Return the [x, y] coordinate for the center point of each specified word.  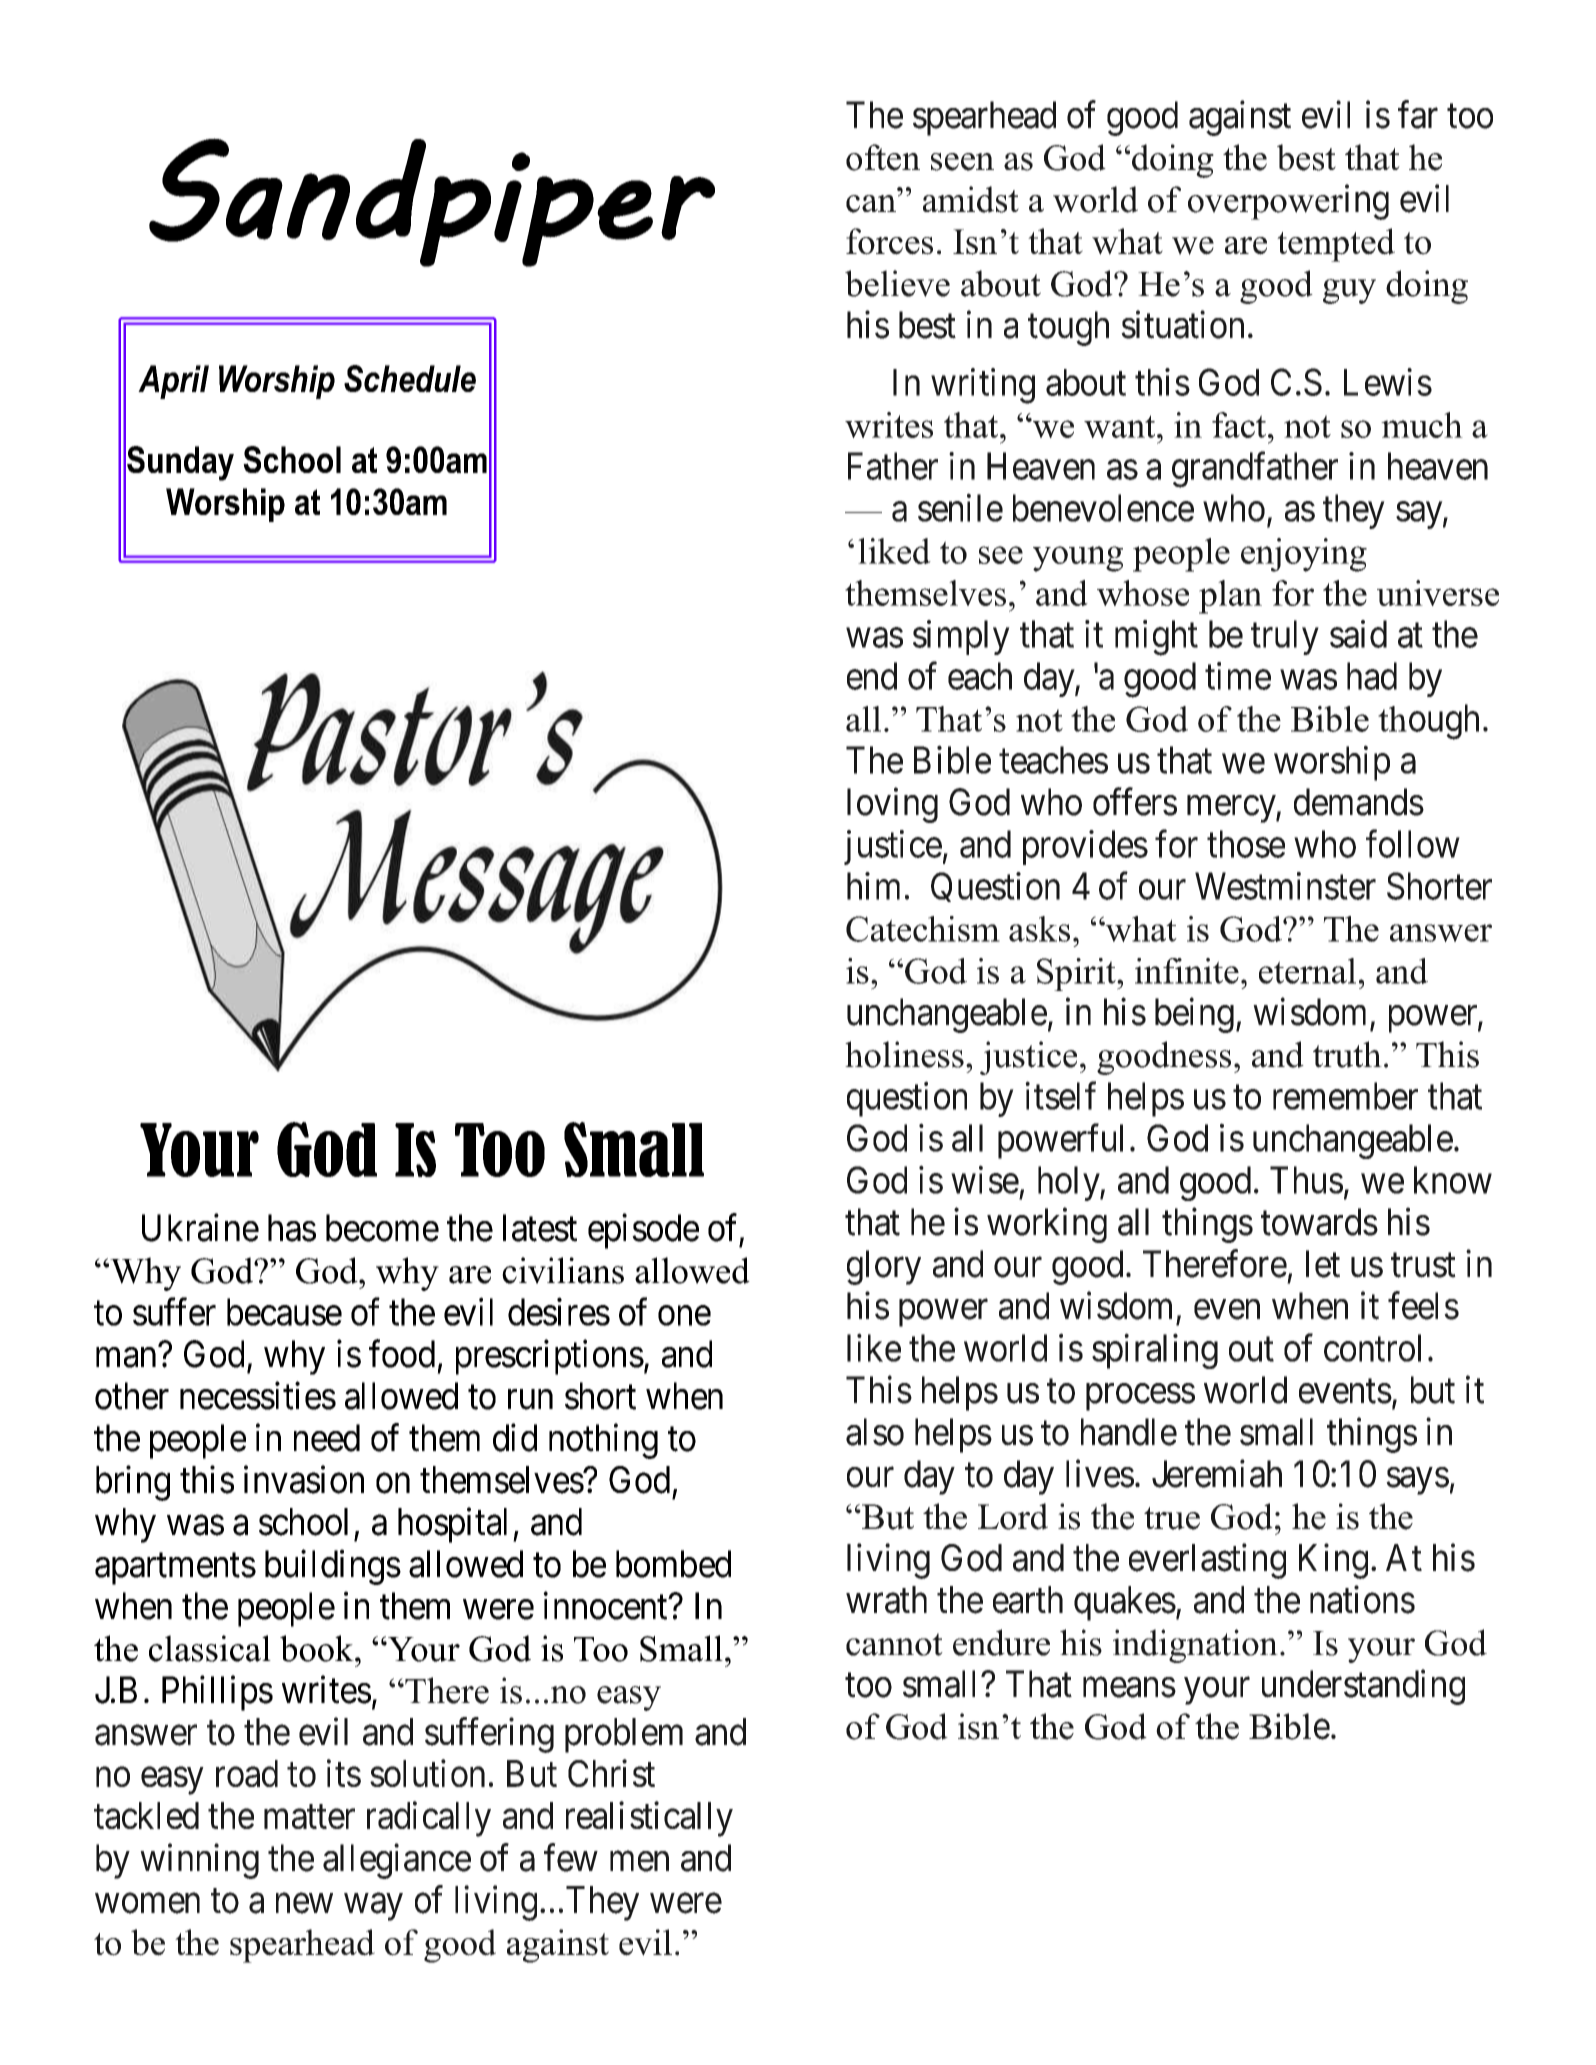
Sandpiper [432, 202]
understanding [1363, 1687]
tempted [1336, 245]
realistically [649, 1819]
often [883, 157]
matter [309, 1817]
